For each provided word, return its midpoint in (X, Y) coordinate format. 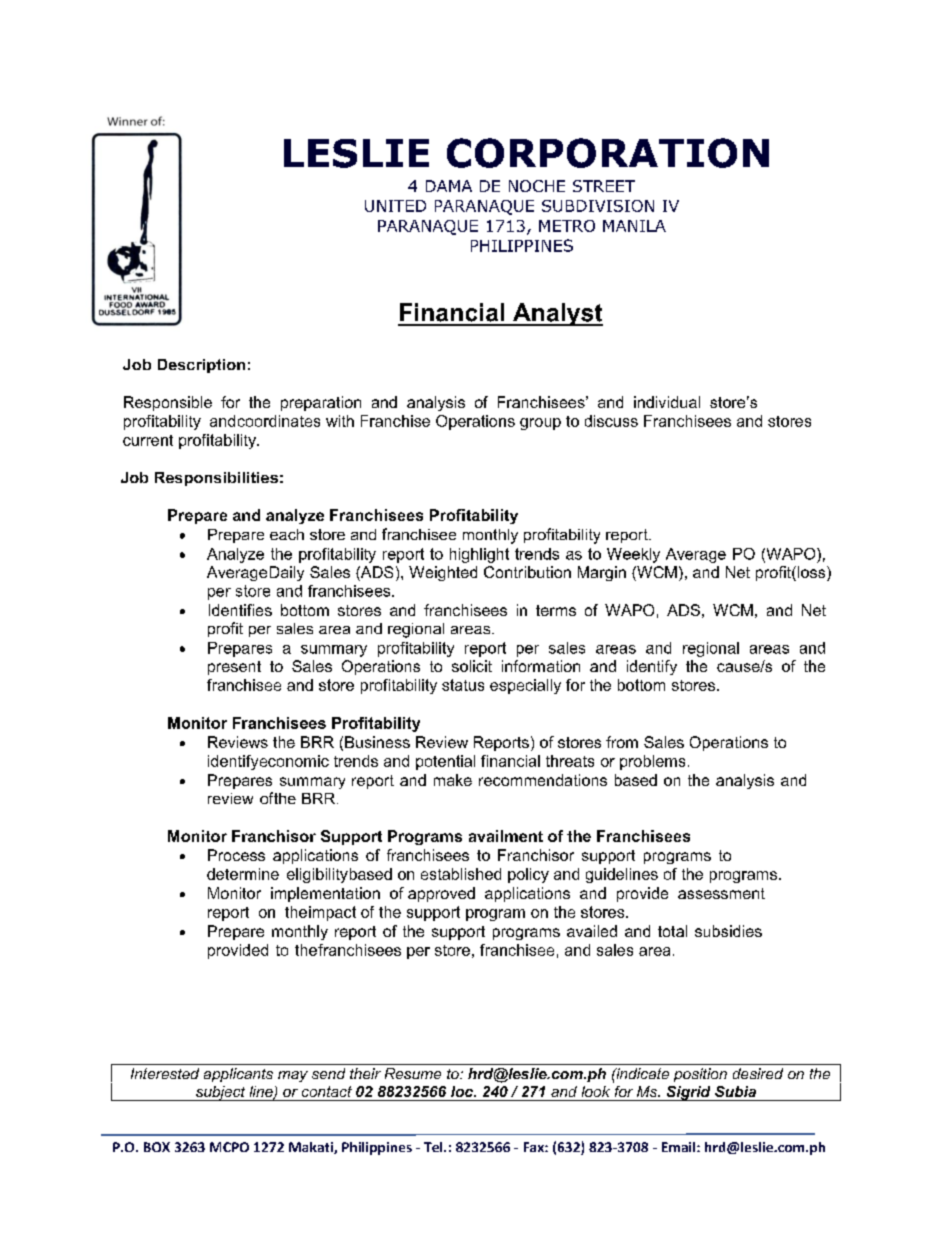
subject (221, 1093)
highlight (479, 555)
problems (652, 762)
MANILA (634, 226)
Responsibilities (216, 479)
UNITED (395, 206)
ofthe (278, 798)
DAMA (449, 186)
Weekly (633, 555)
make (453, 780)
